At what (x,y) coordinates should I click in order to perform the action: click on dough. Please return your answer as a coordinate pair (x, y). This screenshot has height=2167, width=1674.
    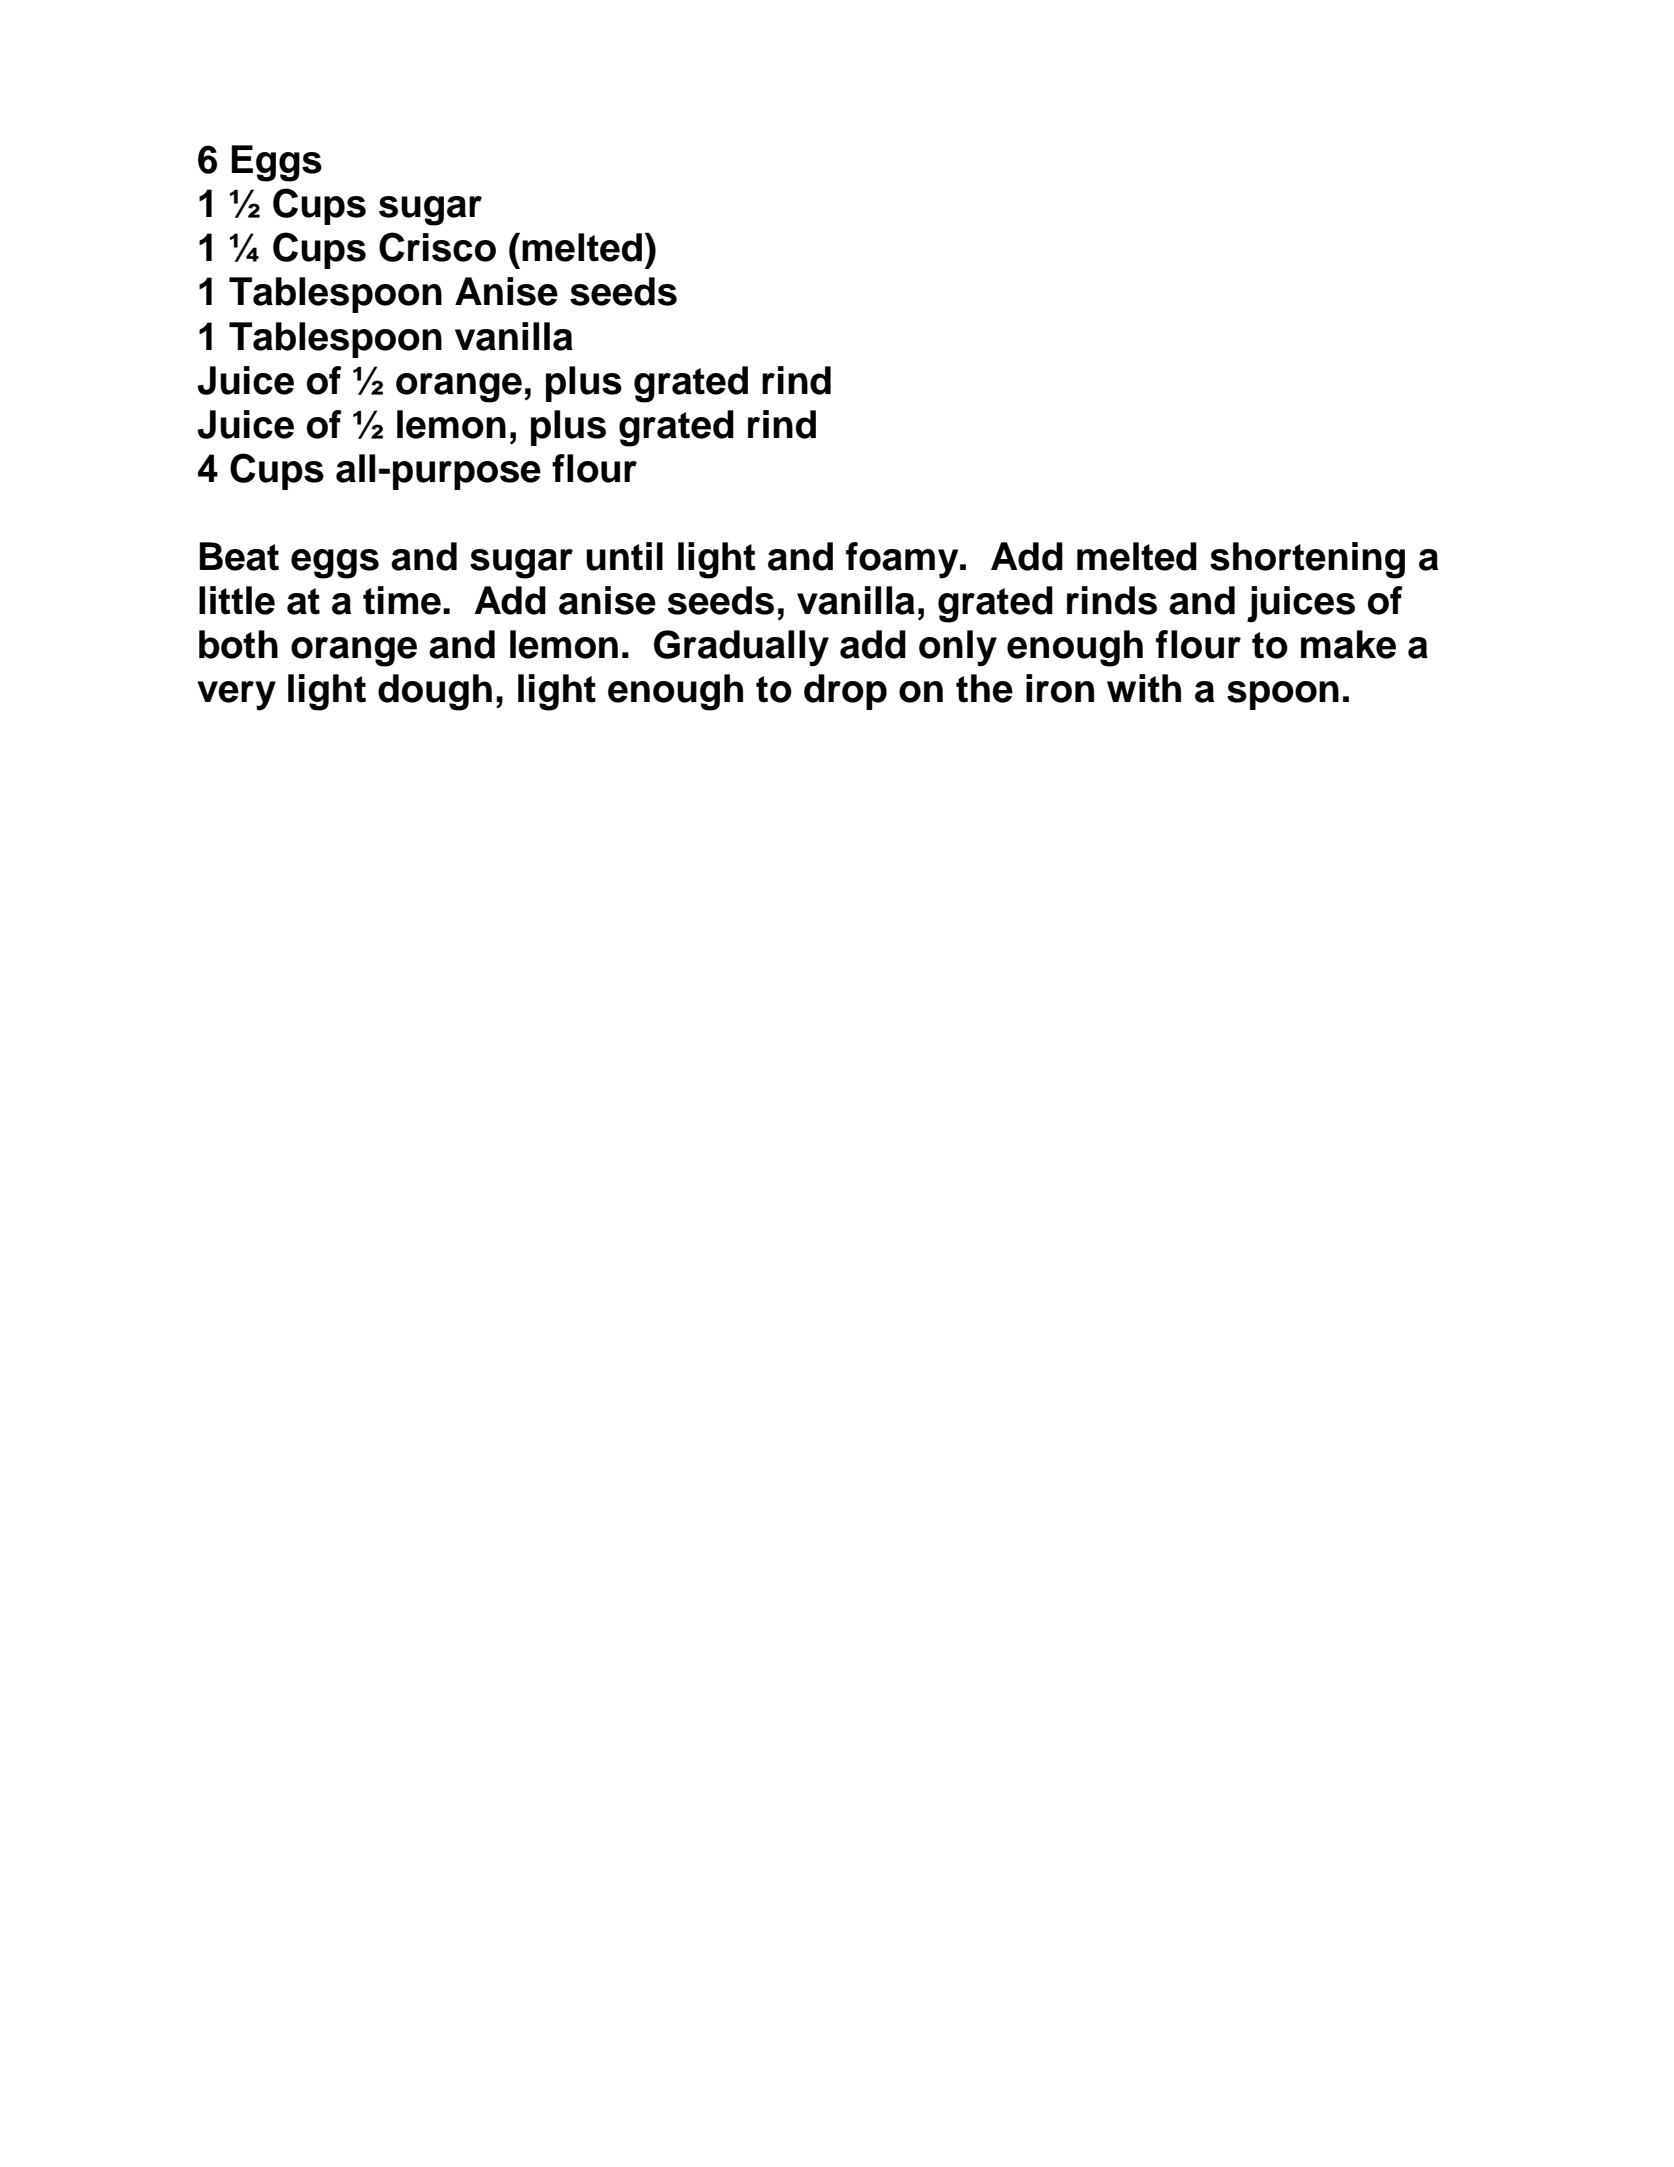
    Looking at the image, I should click on (435, 692).
